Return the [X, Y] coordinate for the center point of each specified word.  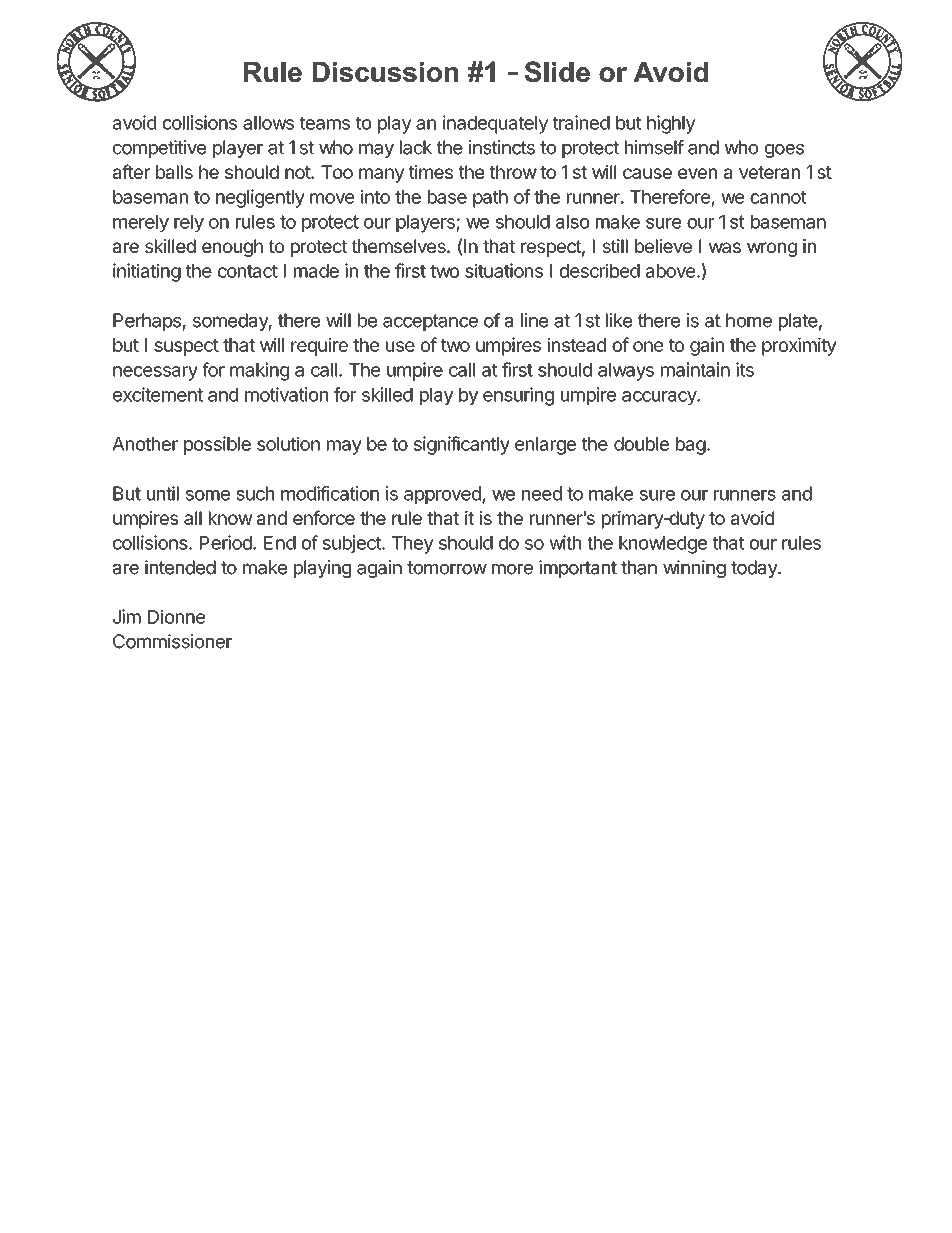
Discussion [385, 72]
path [490, 199]
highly [671, 124]
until [163, 493]
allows [268, 123]
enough [232, 248]
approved [443, 495]
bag [691, 446]
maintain [695, 369]
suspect [186, 347]
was [725, 247]
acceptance [430, 322]
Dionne [176, 616]
